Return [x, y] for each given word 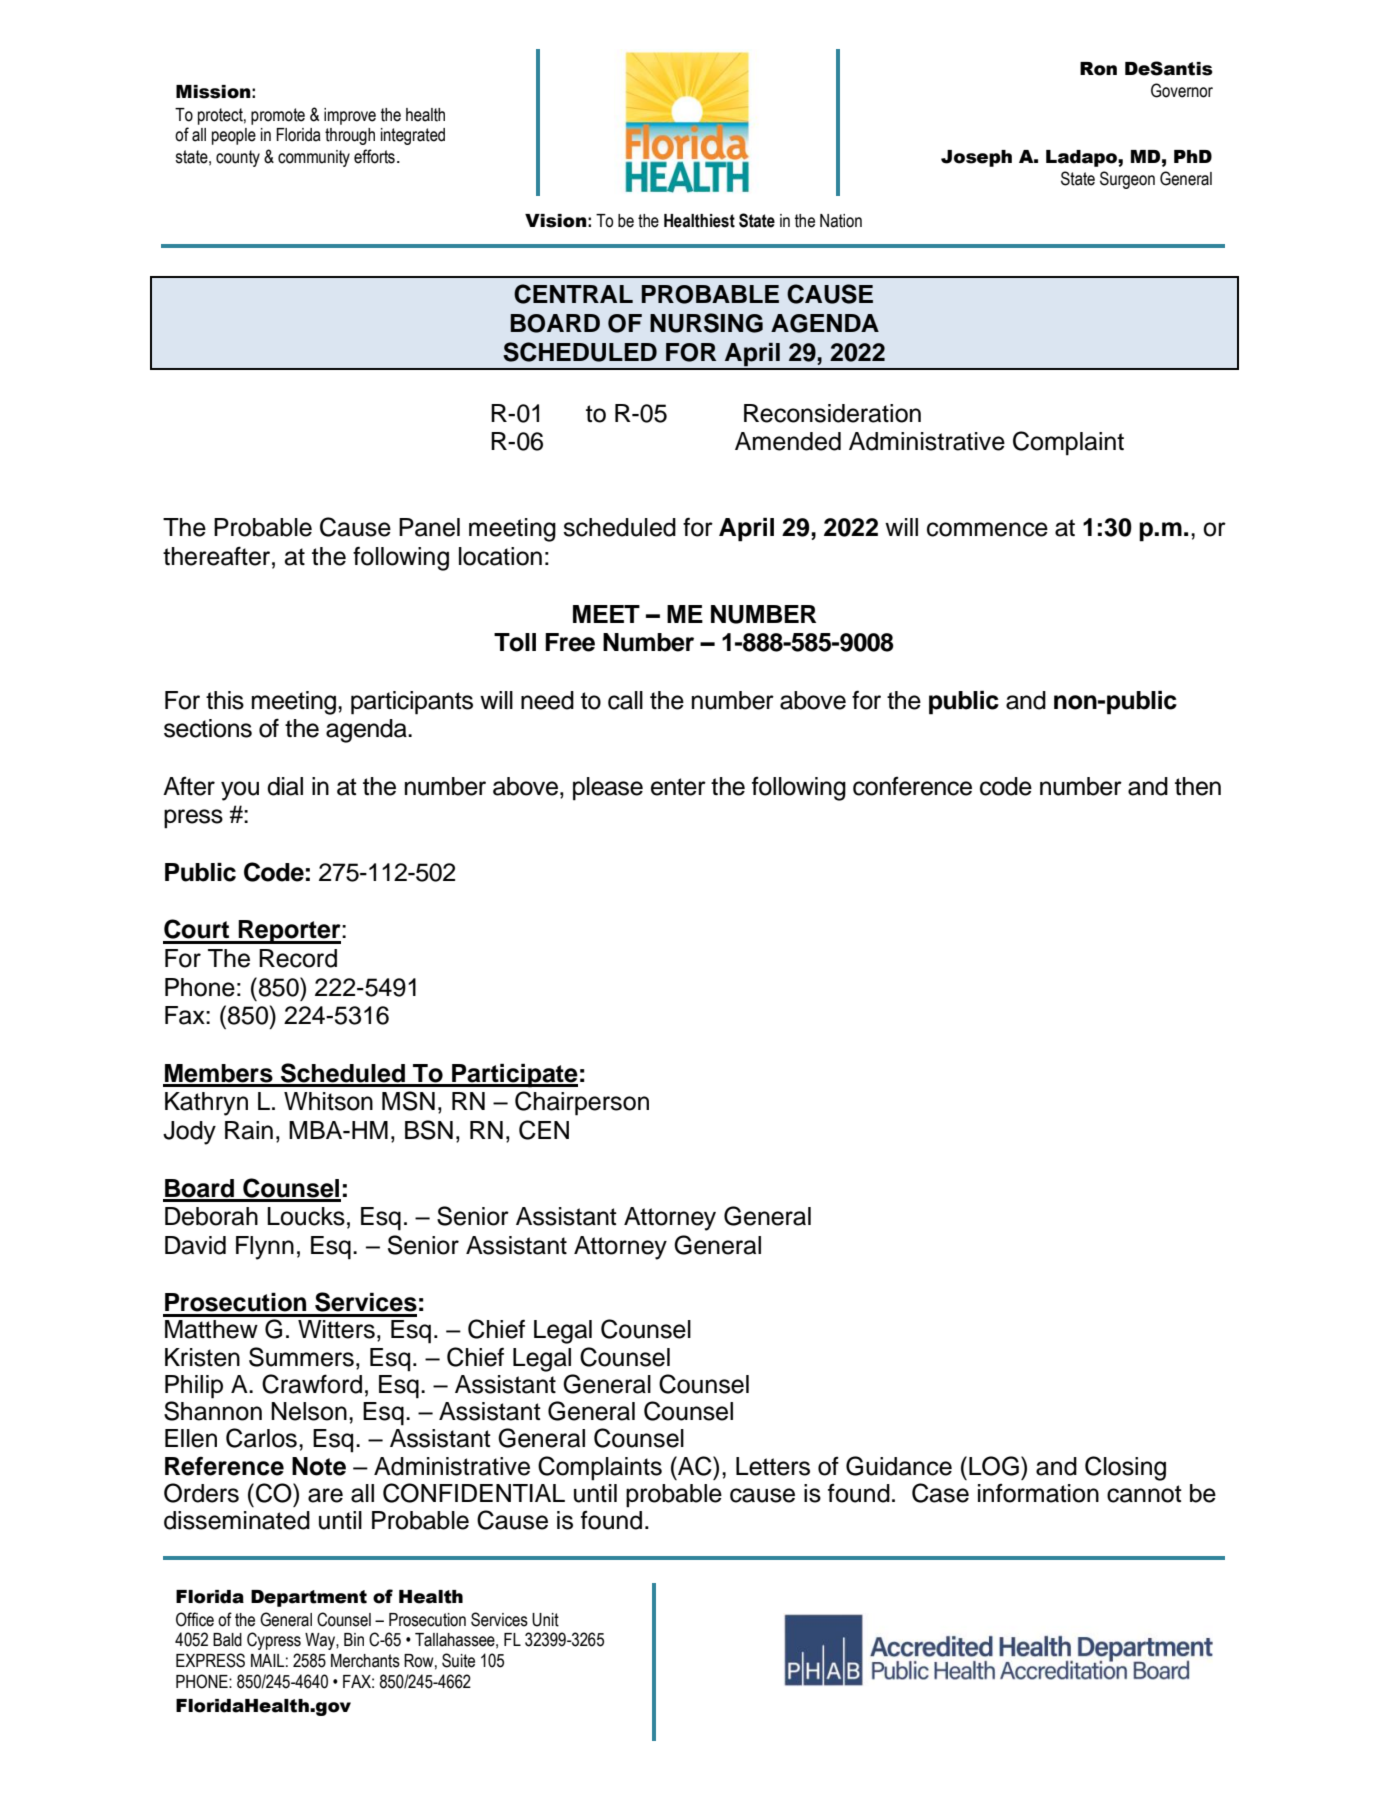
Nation [841, 221]
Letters [773, 1466]
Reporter [289, 932]
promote [278, 116]
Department [309, 1598]
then [1198, 786]
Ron [1098, 69]
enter [678, 787]
